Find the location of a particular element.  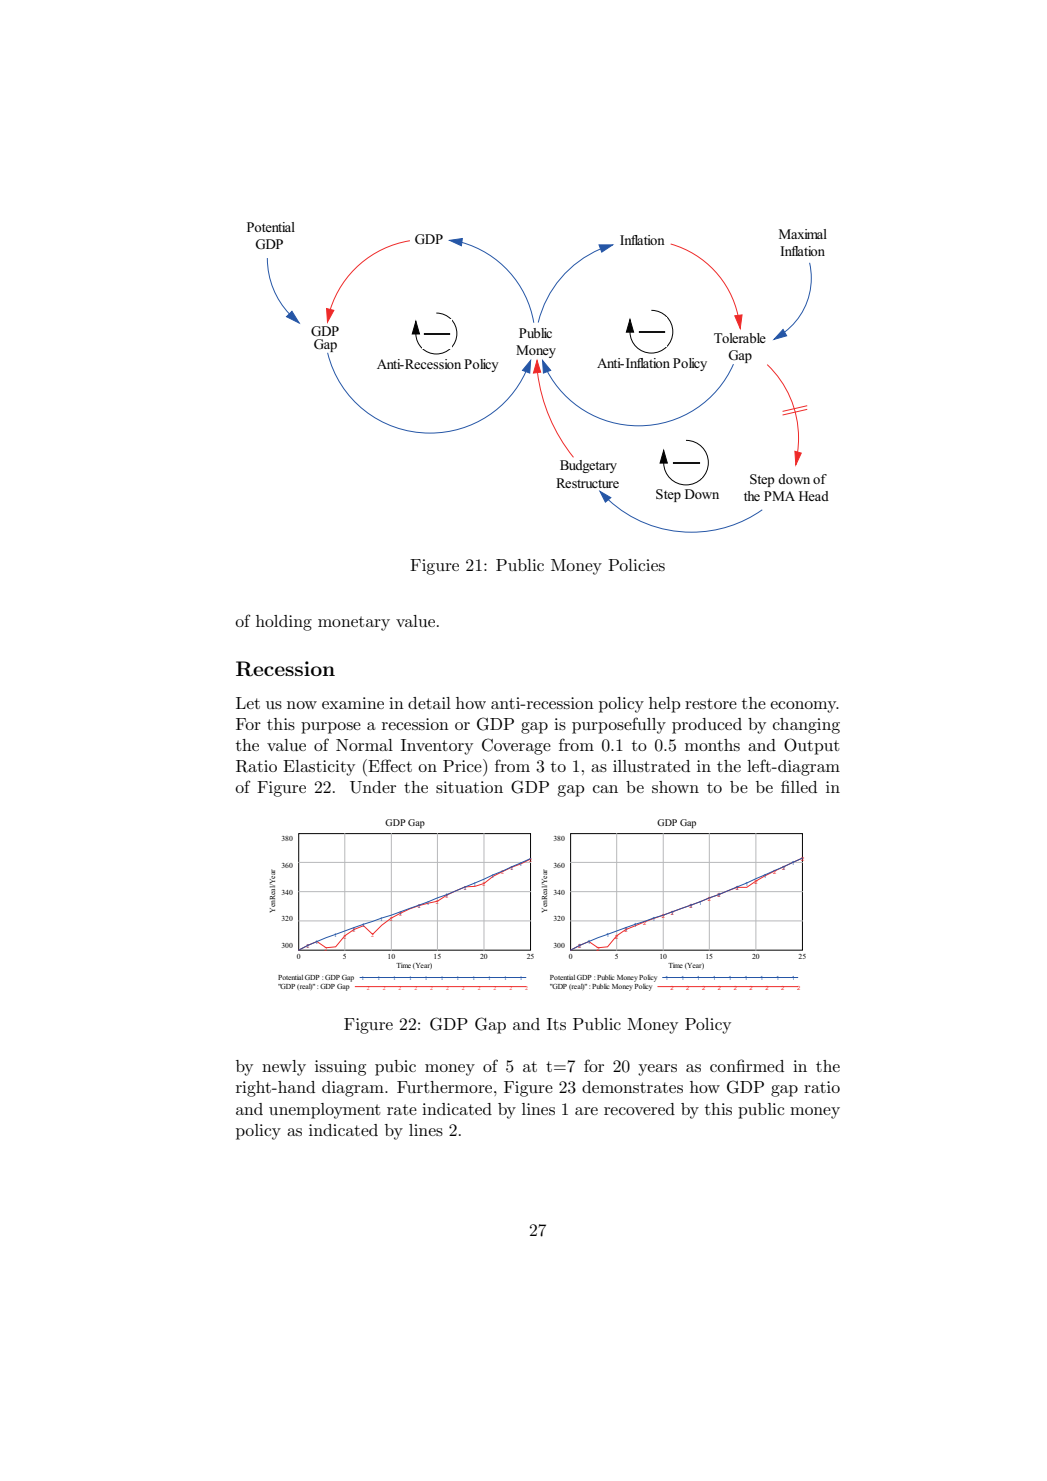

Elasticity is located at coordinates (319, 768).
